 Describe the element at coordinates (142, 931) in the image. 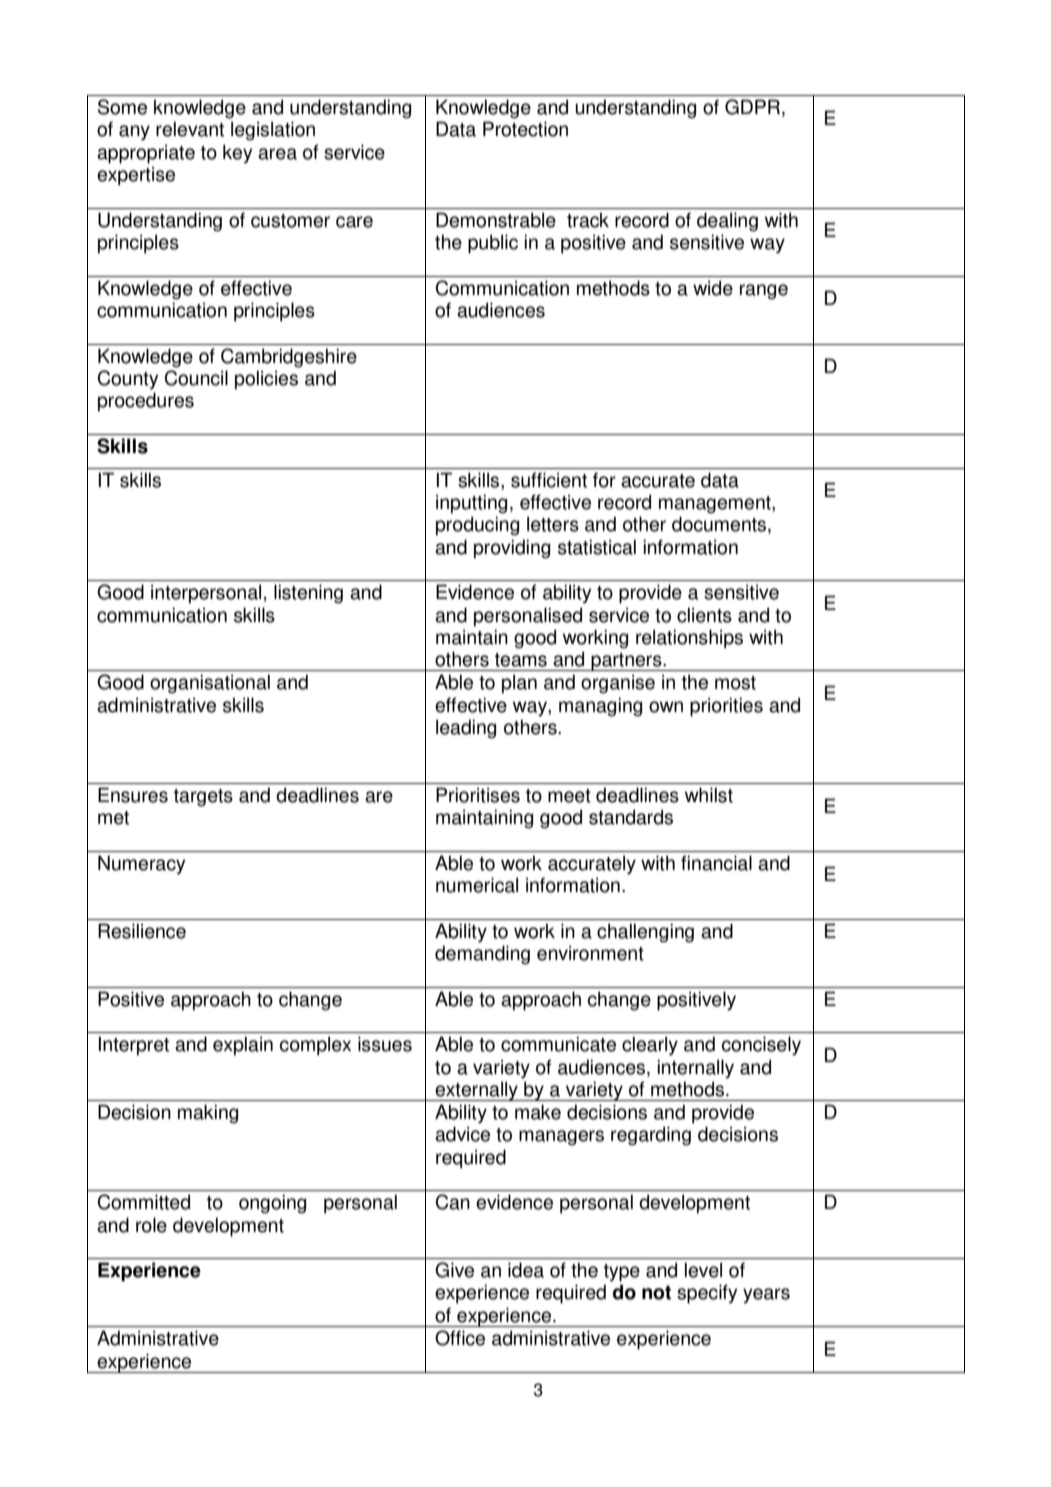

I see `Resilience` at that location.
